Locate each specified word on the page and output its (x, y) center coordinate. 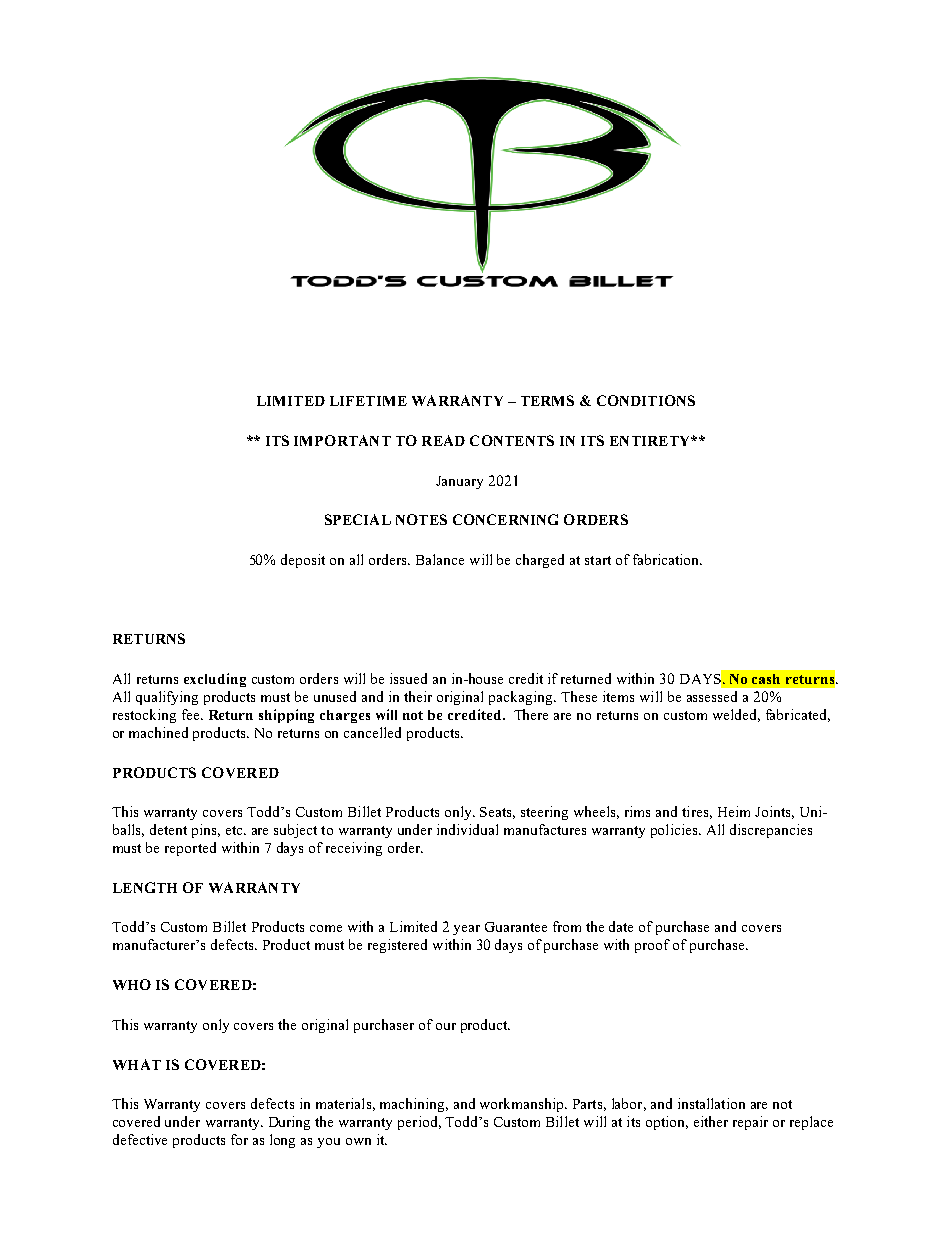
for (239, 1139)
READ (443, 440)
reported (190, 849)
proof (652, 946)
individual (467, 829)
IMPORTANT (342, 440)
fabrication (667, 559)
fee (192, 714)
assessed (712, 696)
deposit (303, 561)
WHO (132, 984)
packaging (522, 698)
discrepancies (771, 831)
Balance (440, 559)
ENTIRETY (651, 441)
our (446, 1026)
